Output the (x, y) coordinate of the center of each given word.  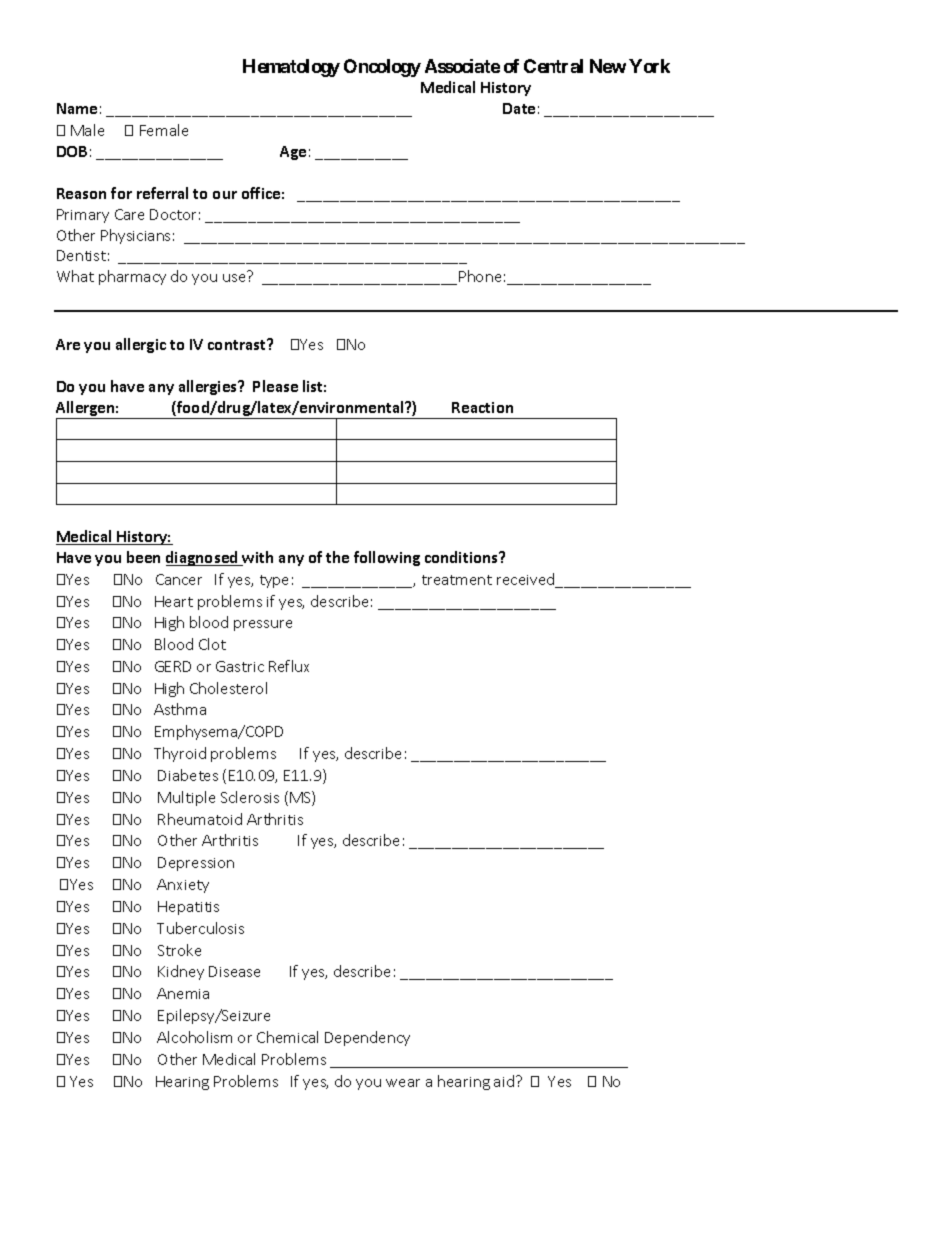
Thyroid (180, 754)
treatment (457, 580)
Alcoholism (194, 1037)
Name (77, 108)
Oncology (382, 68)
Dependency (367, 1038)
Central (553, 66)
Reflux (289, 666)
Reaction (482, 407)
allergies (209, 387)
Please (275, 386)
